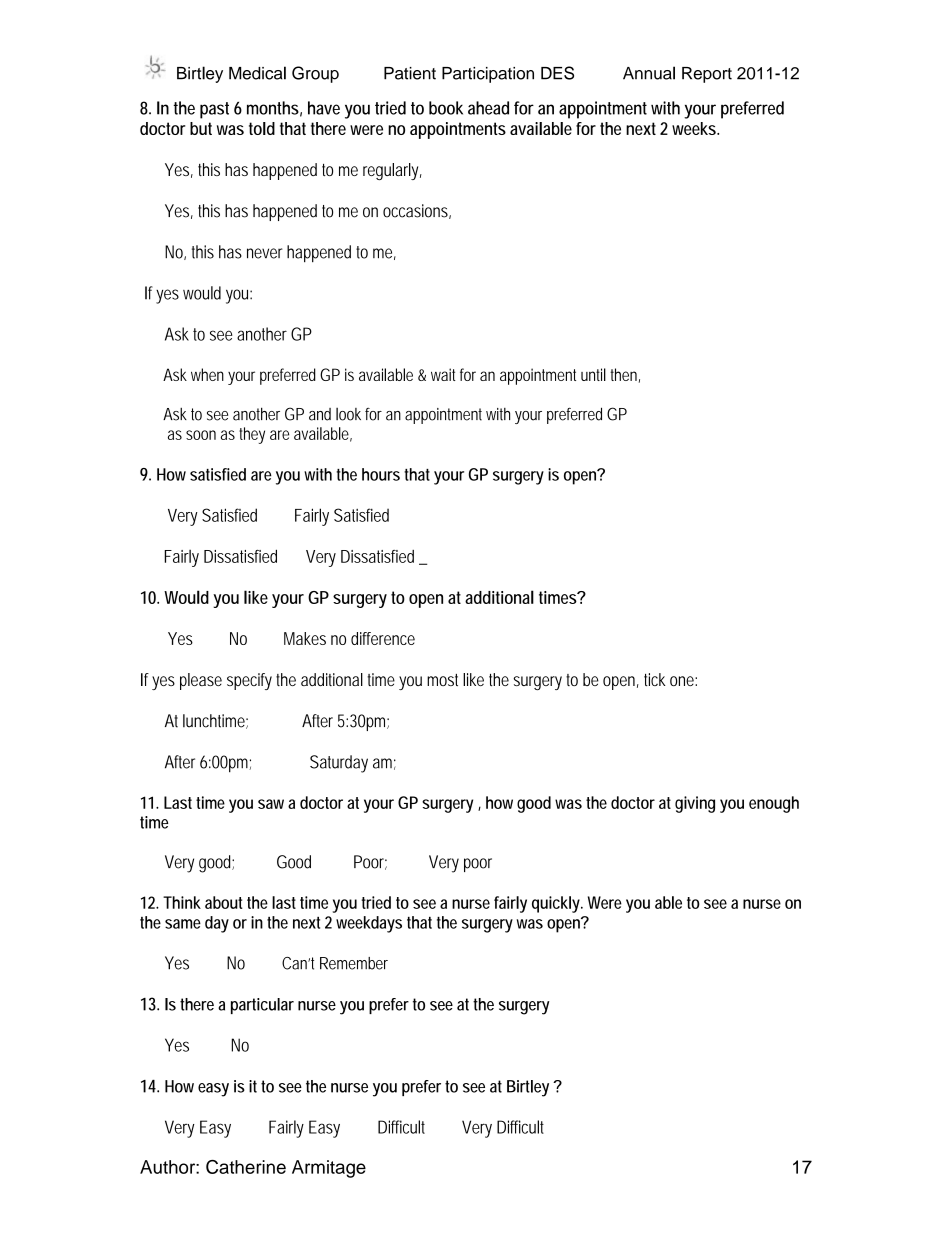 Image resolution: width=952 pixels, height=1233 pixels. I want to click on one, so click(683, 681).
